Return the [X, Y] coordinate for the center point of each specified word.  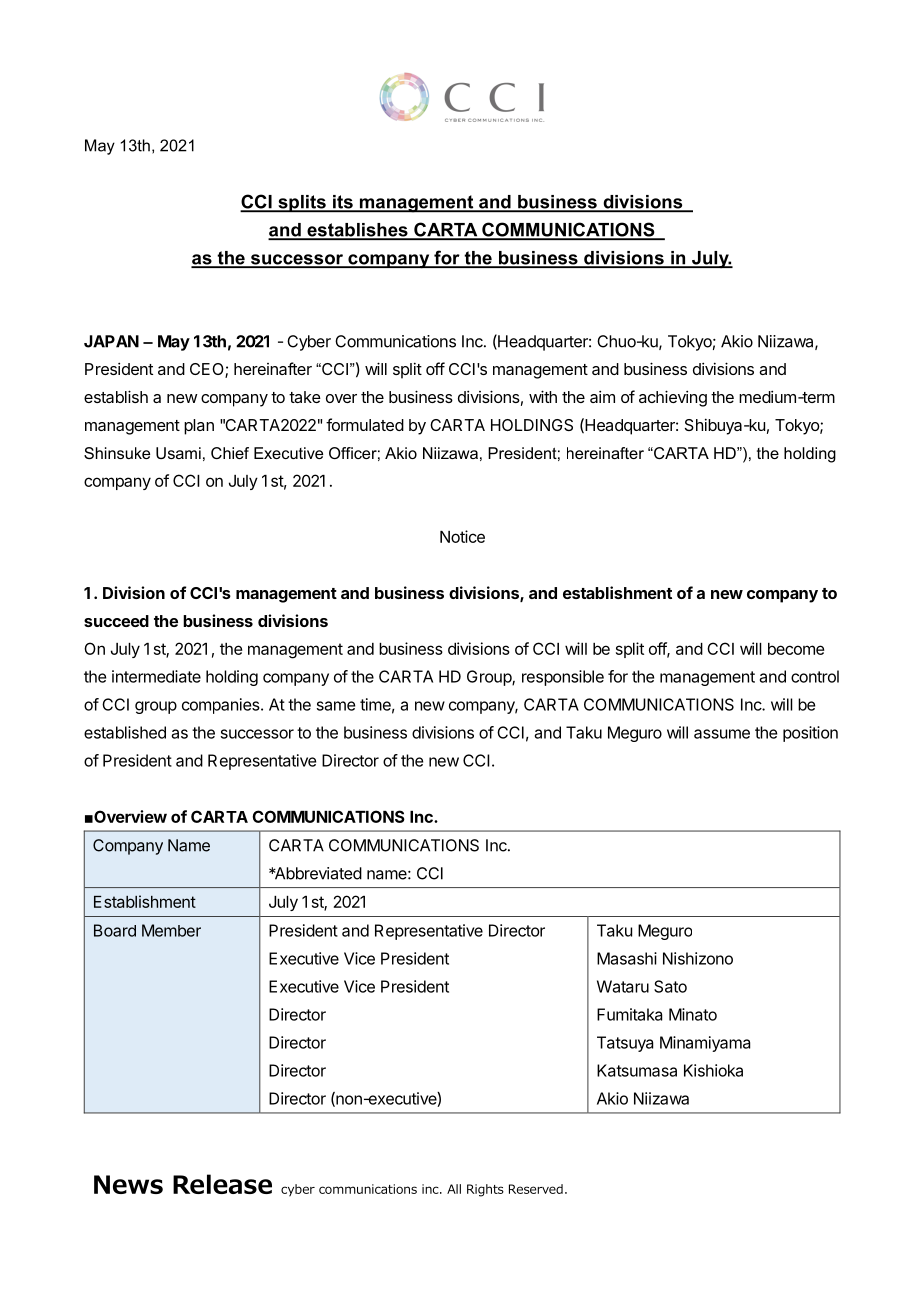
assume [722, 734]
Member [171, 930]
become [796, 649]
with [543, 396]
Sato [670, 986]
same [336, 706]
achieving [673, 398]
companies [222, 706]
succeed [116, 621]
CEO [208, 370]
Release [222, 1184]
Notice [462, 536]
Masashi [627, 958]
